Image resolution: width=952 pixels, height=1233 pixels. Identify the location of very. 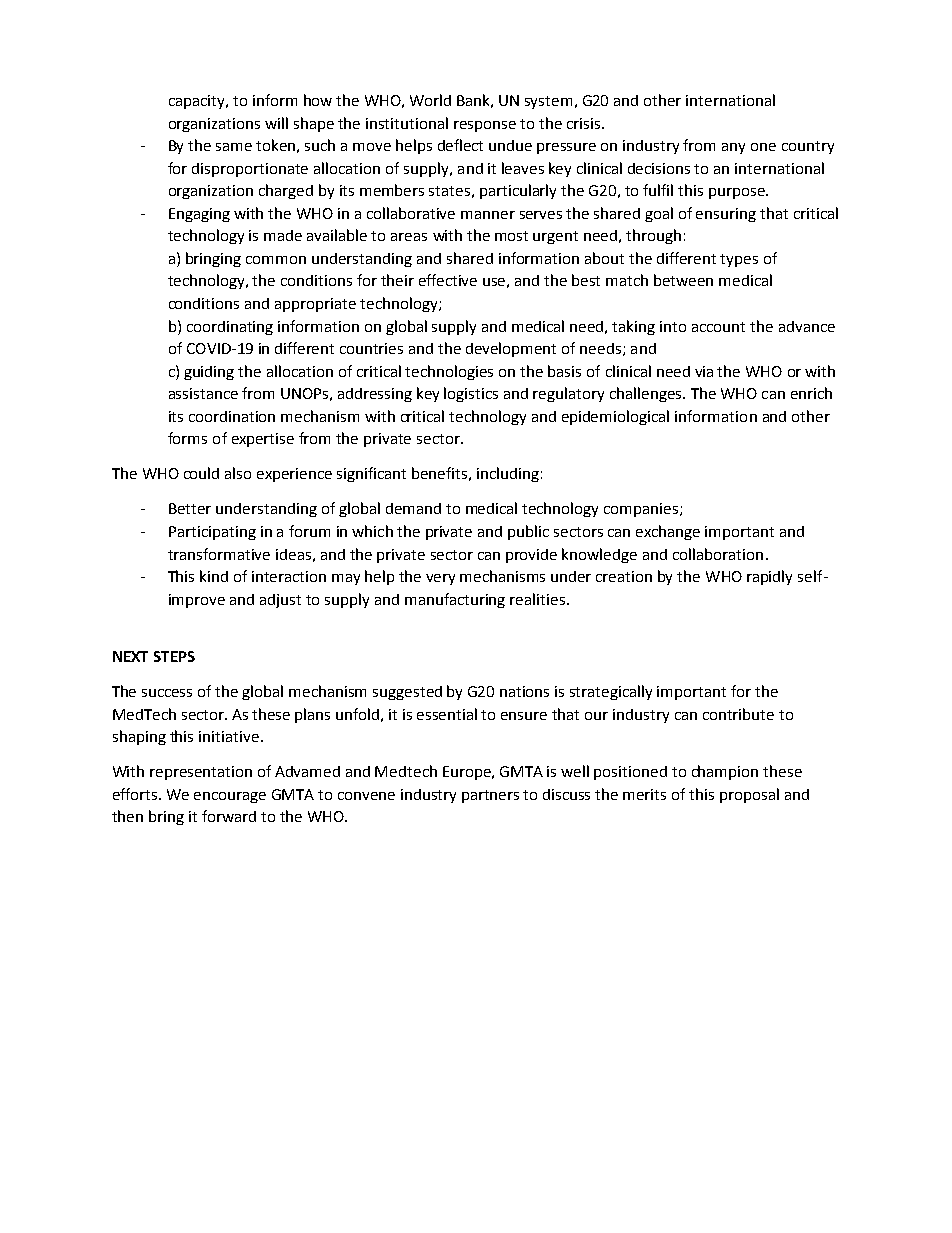
(440, 579).
